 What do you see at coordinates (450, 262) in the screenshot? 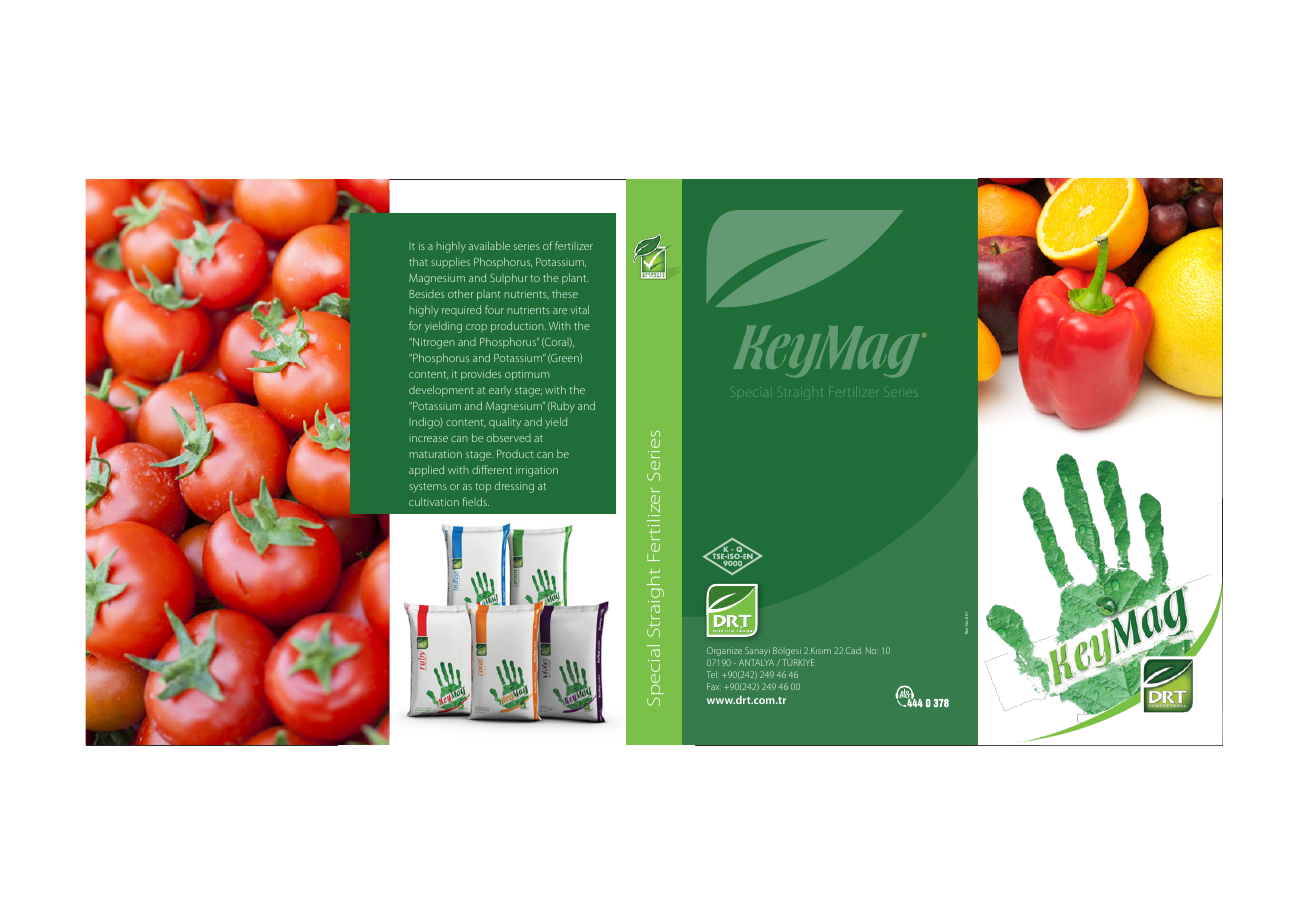
I see `supplies` at bounding box center [450, 262].
